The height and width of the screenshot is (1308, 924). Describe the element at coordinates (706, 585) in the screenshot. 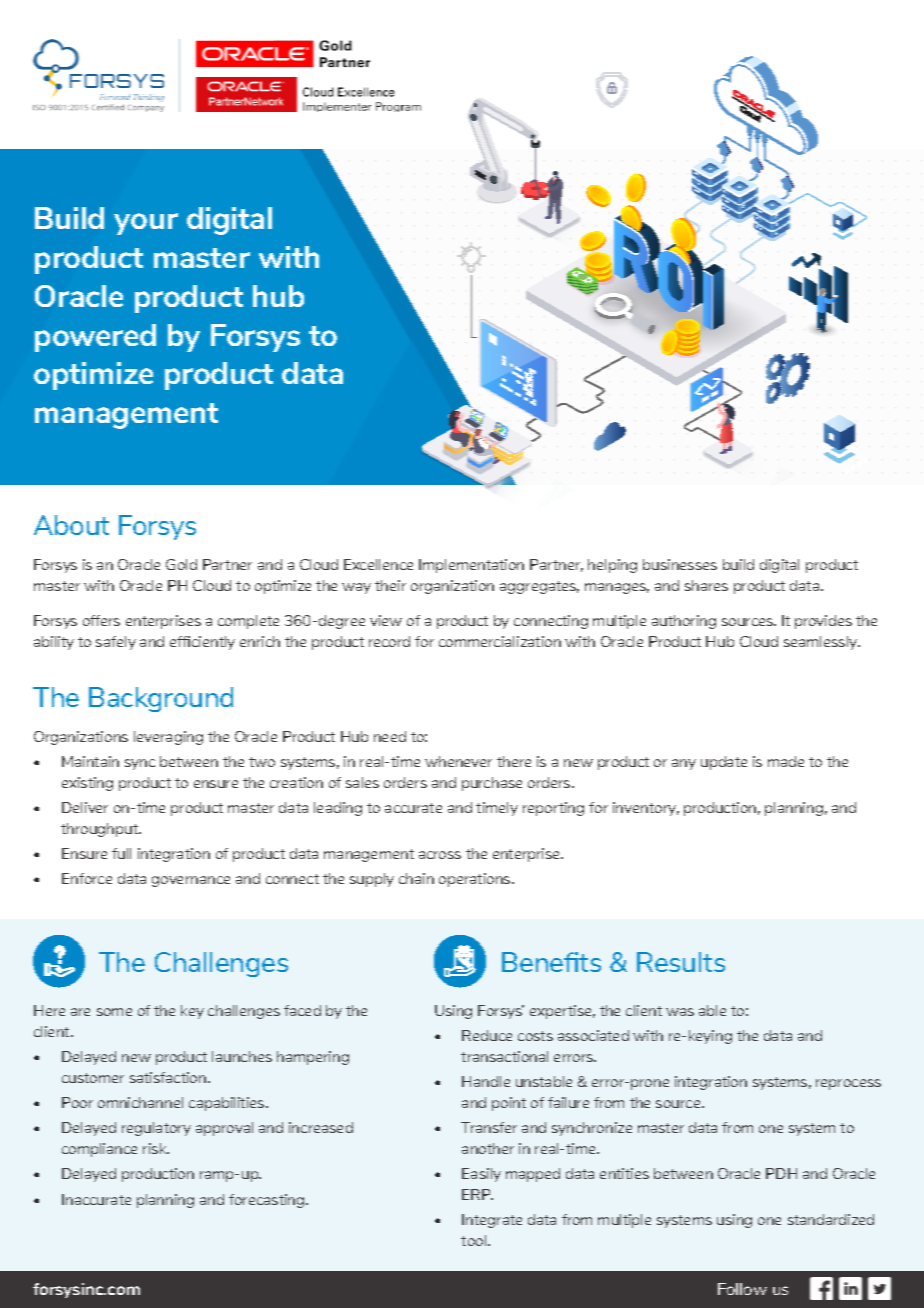

I see `shares` at that location.
